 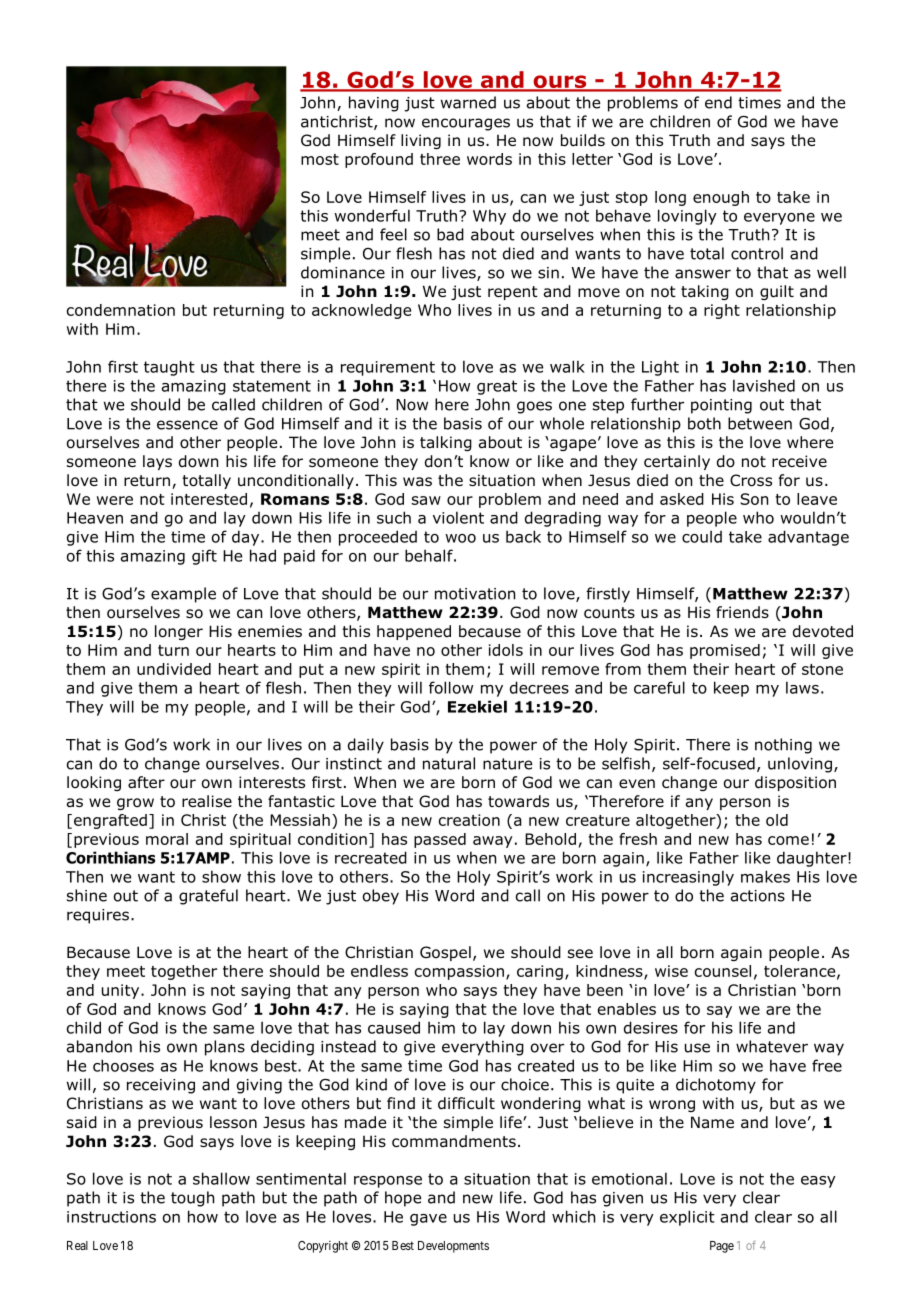 I want to click on most, so click(x=320, y=159).
